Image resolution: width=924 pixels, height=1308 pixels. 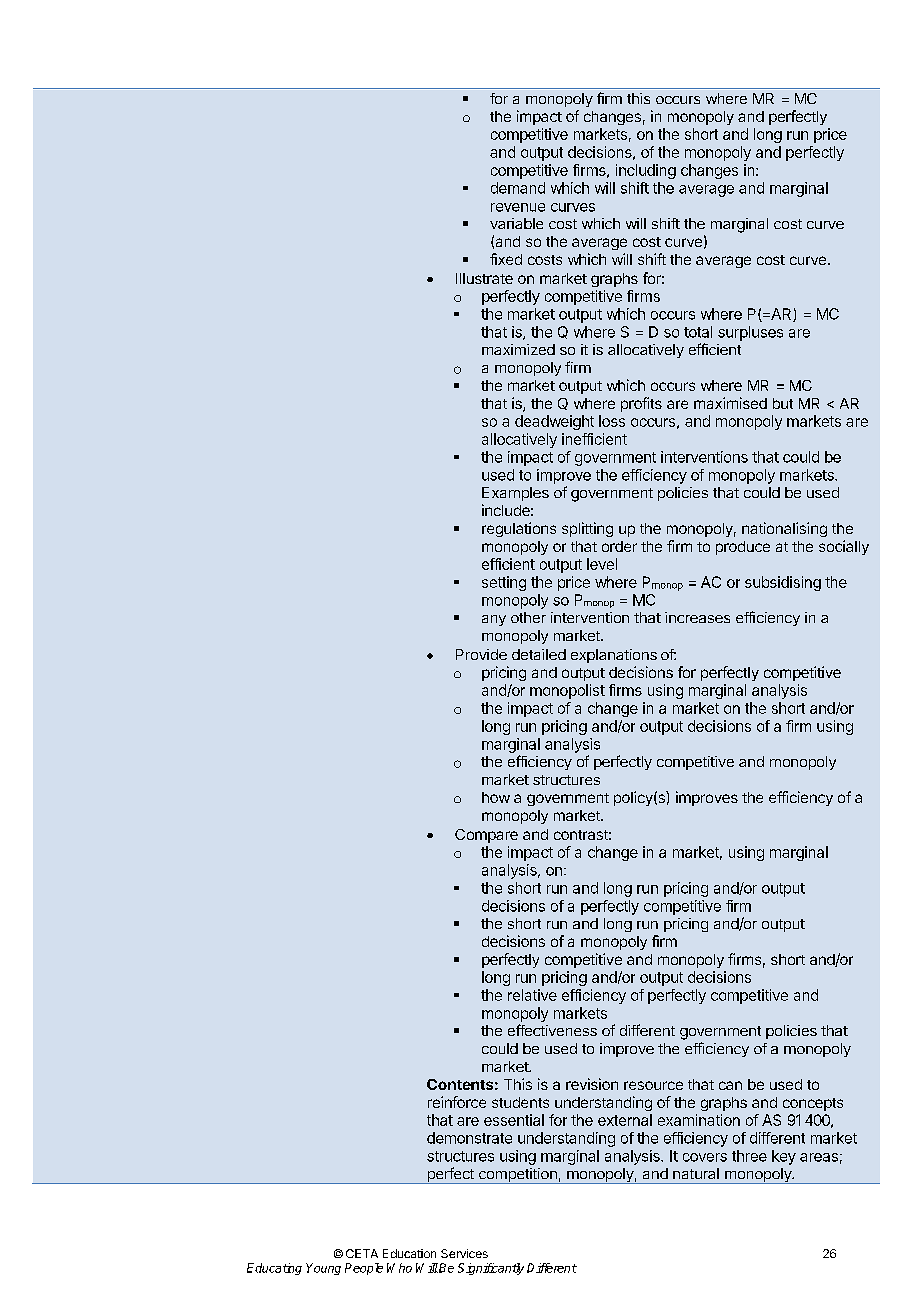 What do you see at coordinates (554, 422) in the document?
I see `deadweight` at bounding box center [554, 422].
